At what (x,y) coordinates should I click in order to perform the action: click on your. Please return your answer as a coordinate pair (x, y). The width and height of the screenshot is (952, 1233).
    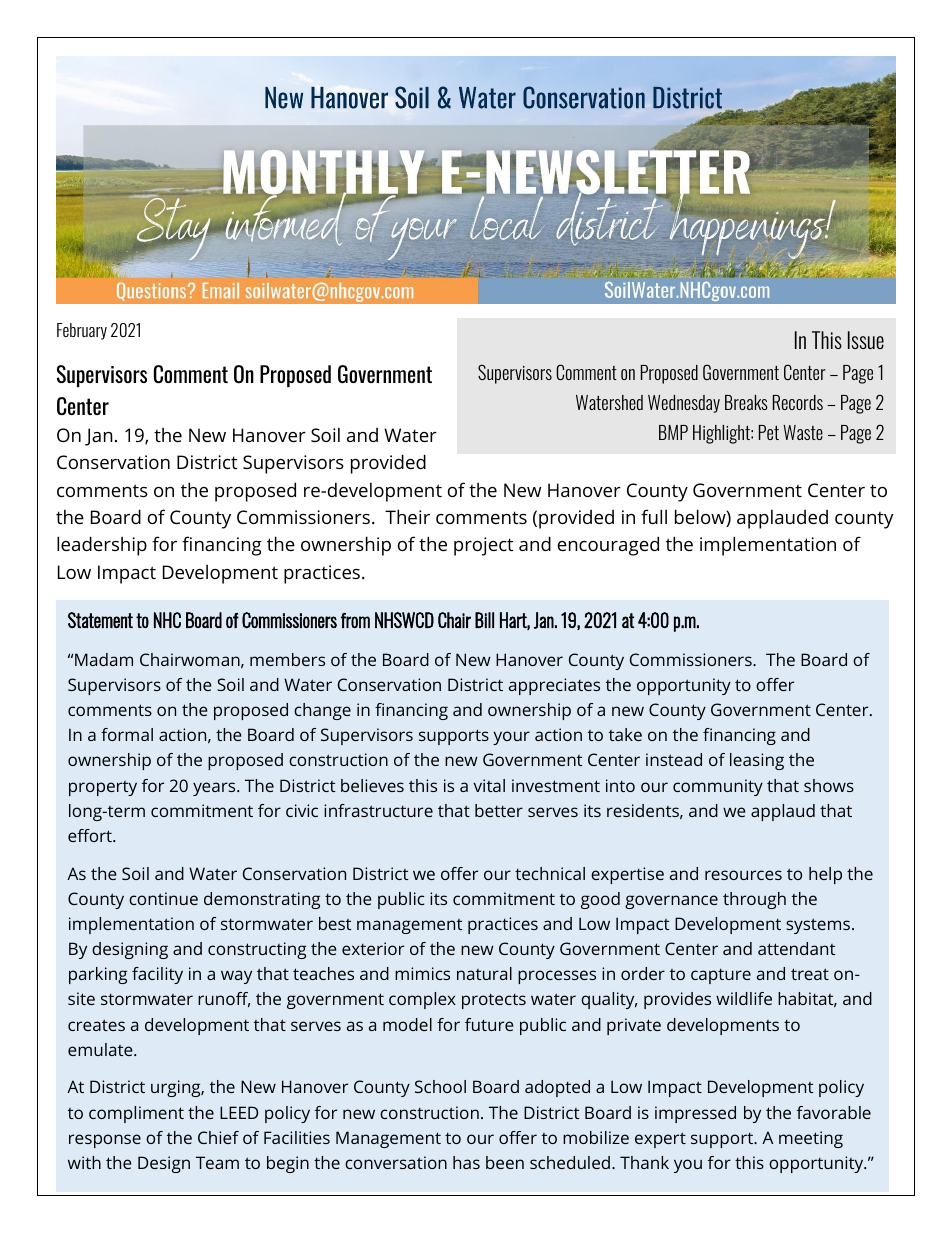
    Looking at the image, I should click on (511, 738).
